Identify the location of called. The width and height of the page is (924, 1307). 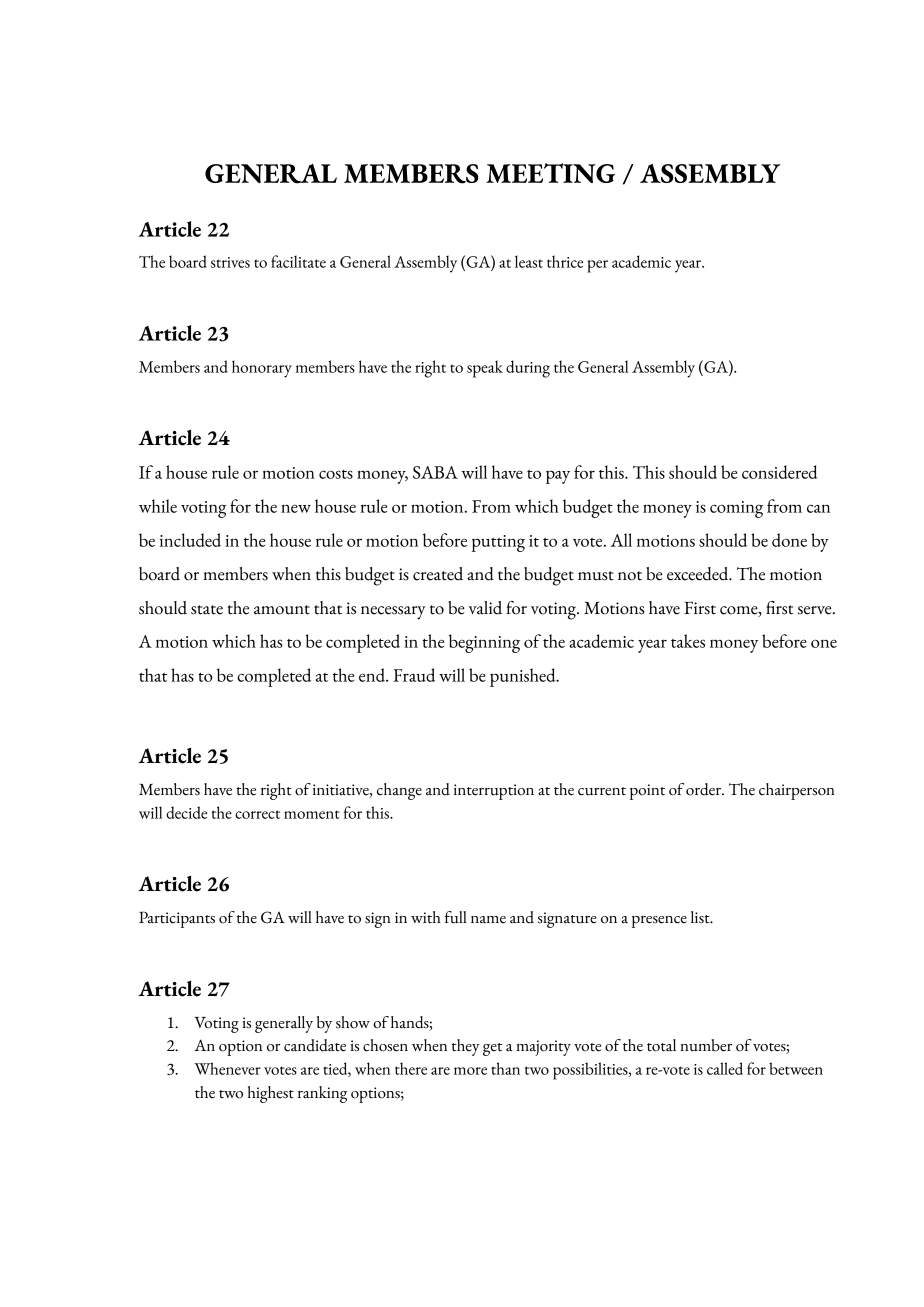
(725, 1068).
